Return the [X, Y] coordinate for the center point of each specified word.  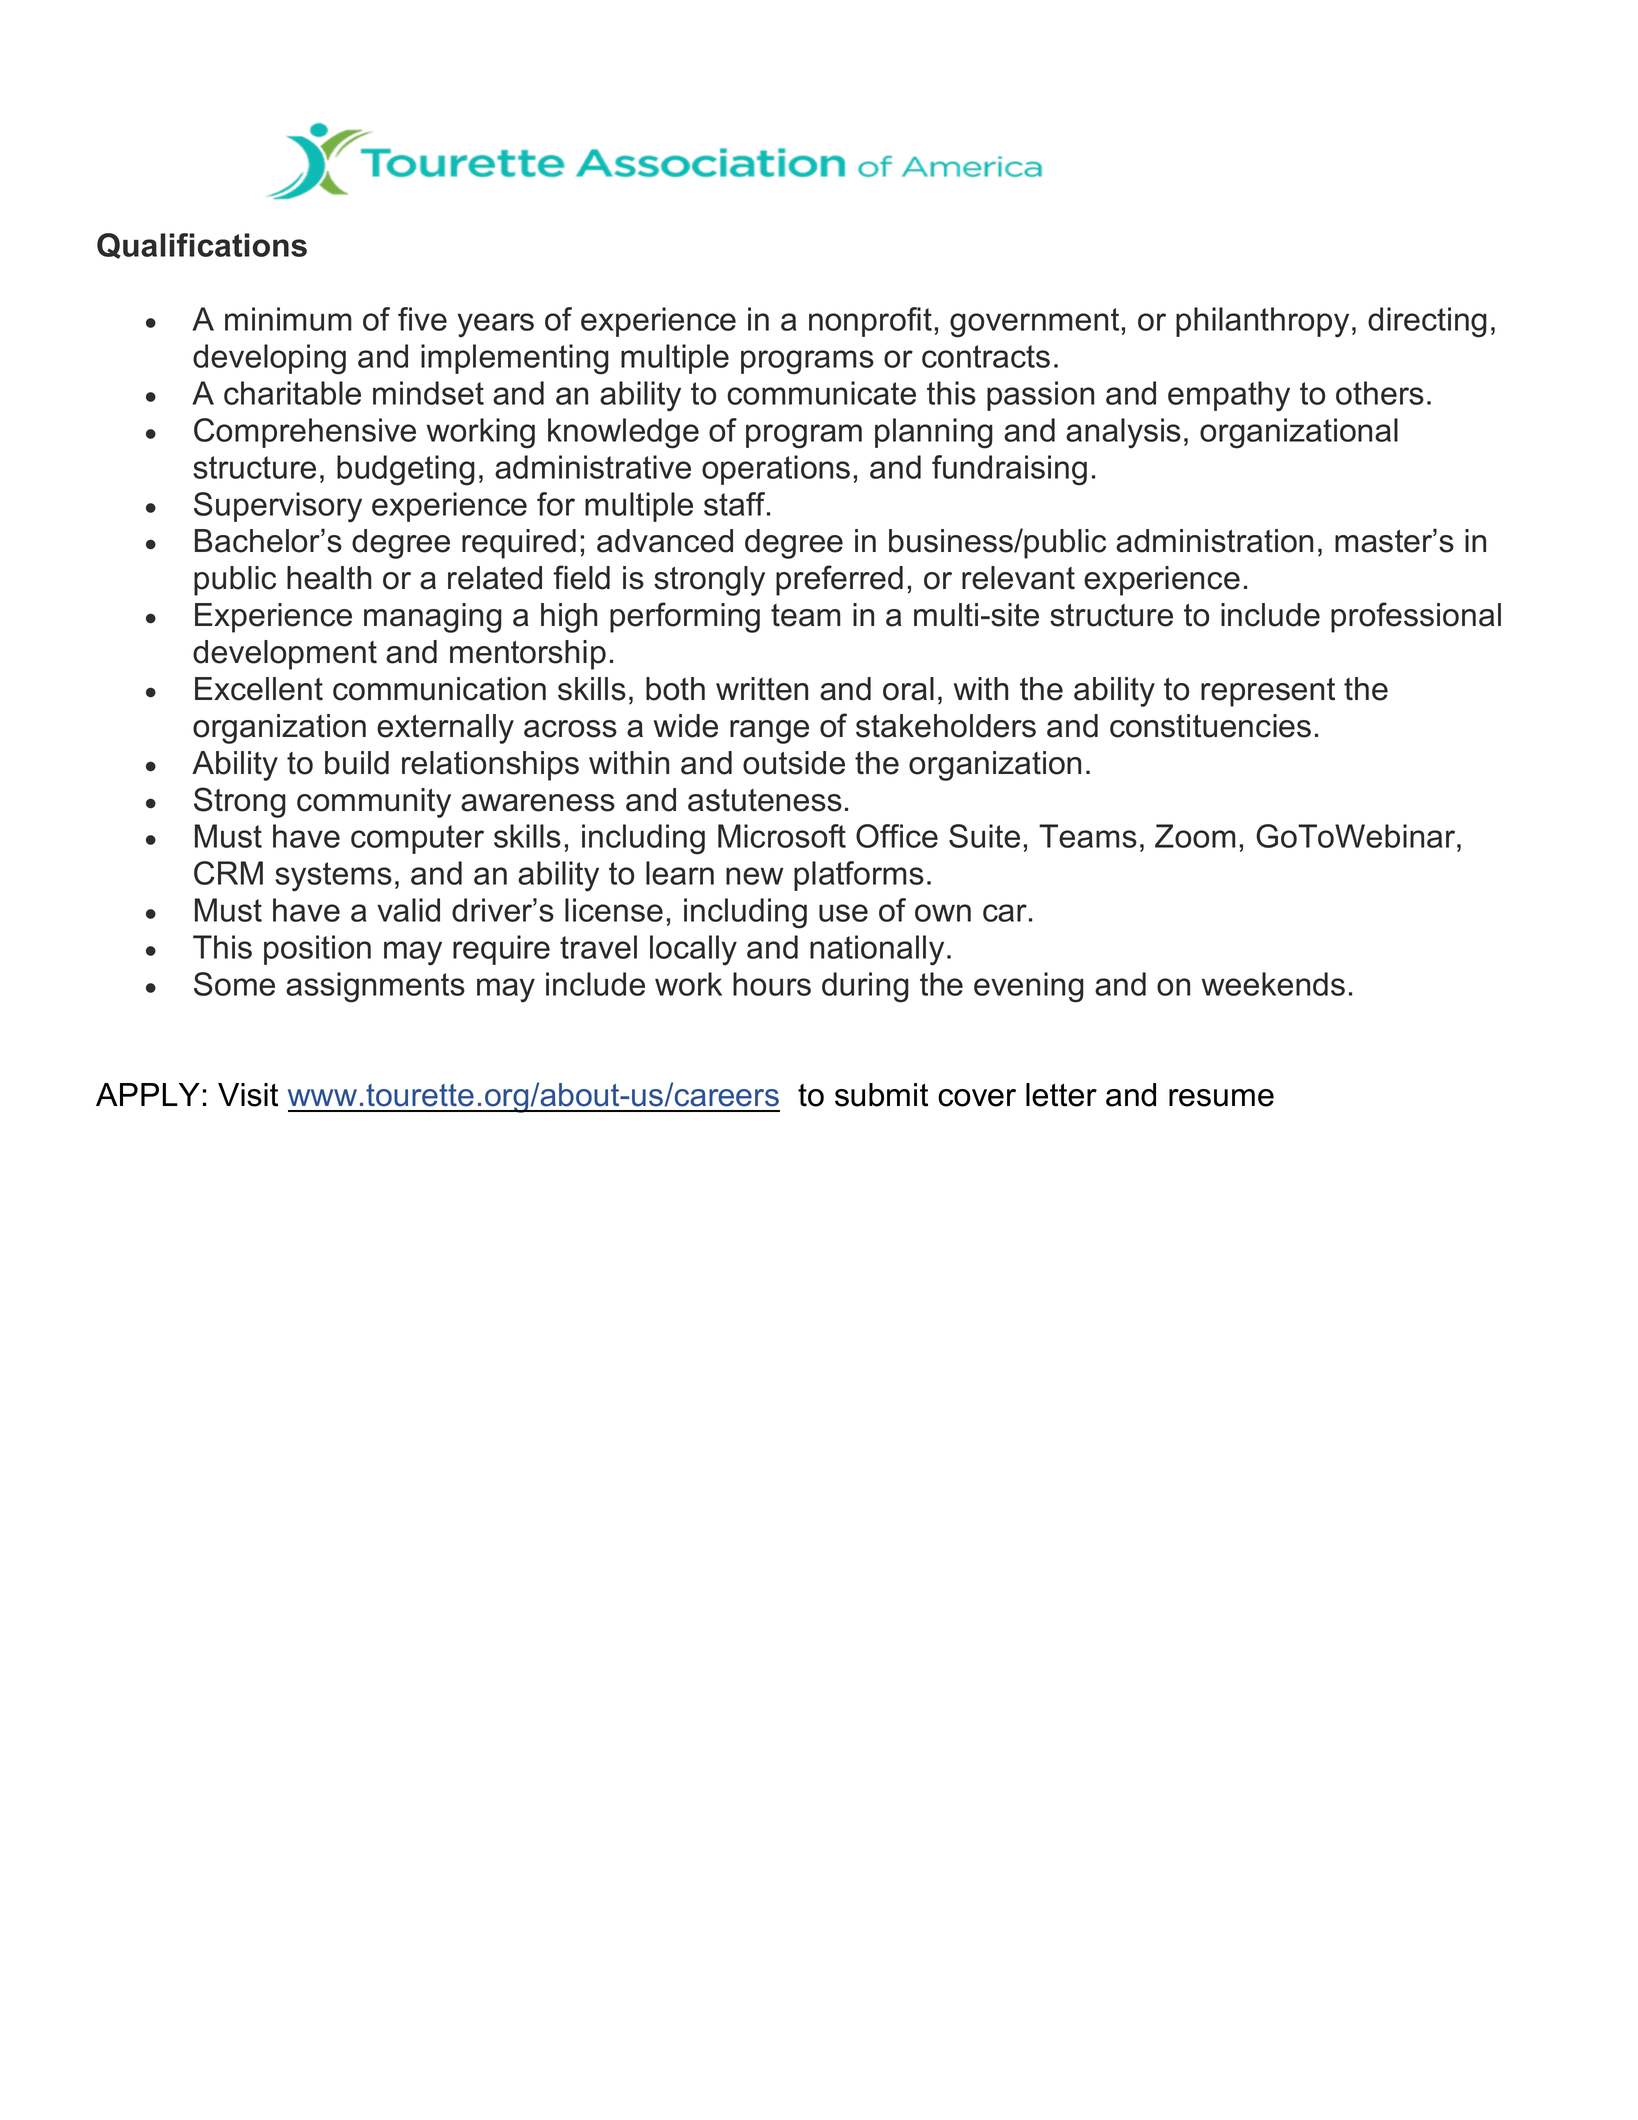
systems [333, 877]
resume [1221, 1098]
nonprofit [870, 322]
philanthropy [1262, 322]
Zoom [1195, 836]
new [755, 876]
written [762, 689]
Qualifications [202, 246]
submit [881, 1095]
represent [1268, 692]
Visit [248, 1095]
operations [776, 470]
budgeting [406, 470]
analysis [1123, 433]
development [285, 655]
